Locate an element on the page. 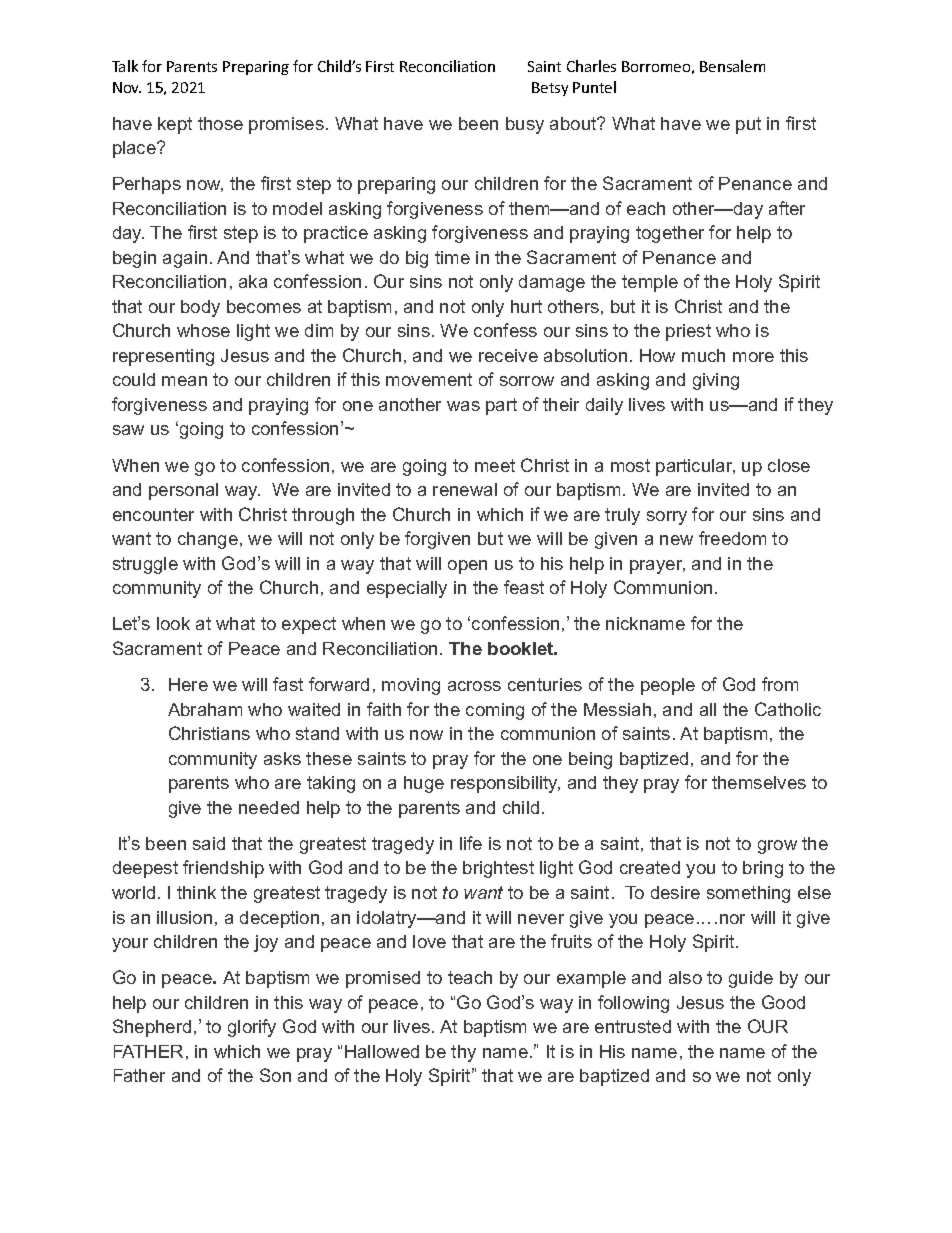 This document has height=1233, width=952. Good is located at coordinates (783, 1002).
